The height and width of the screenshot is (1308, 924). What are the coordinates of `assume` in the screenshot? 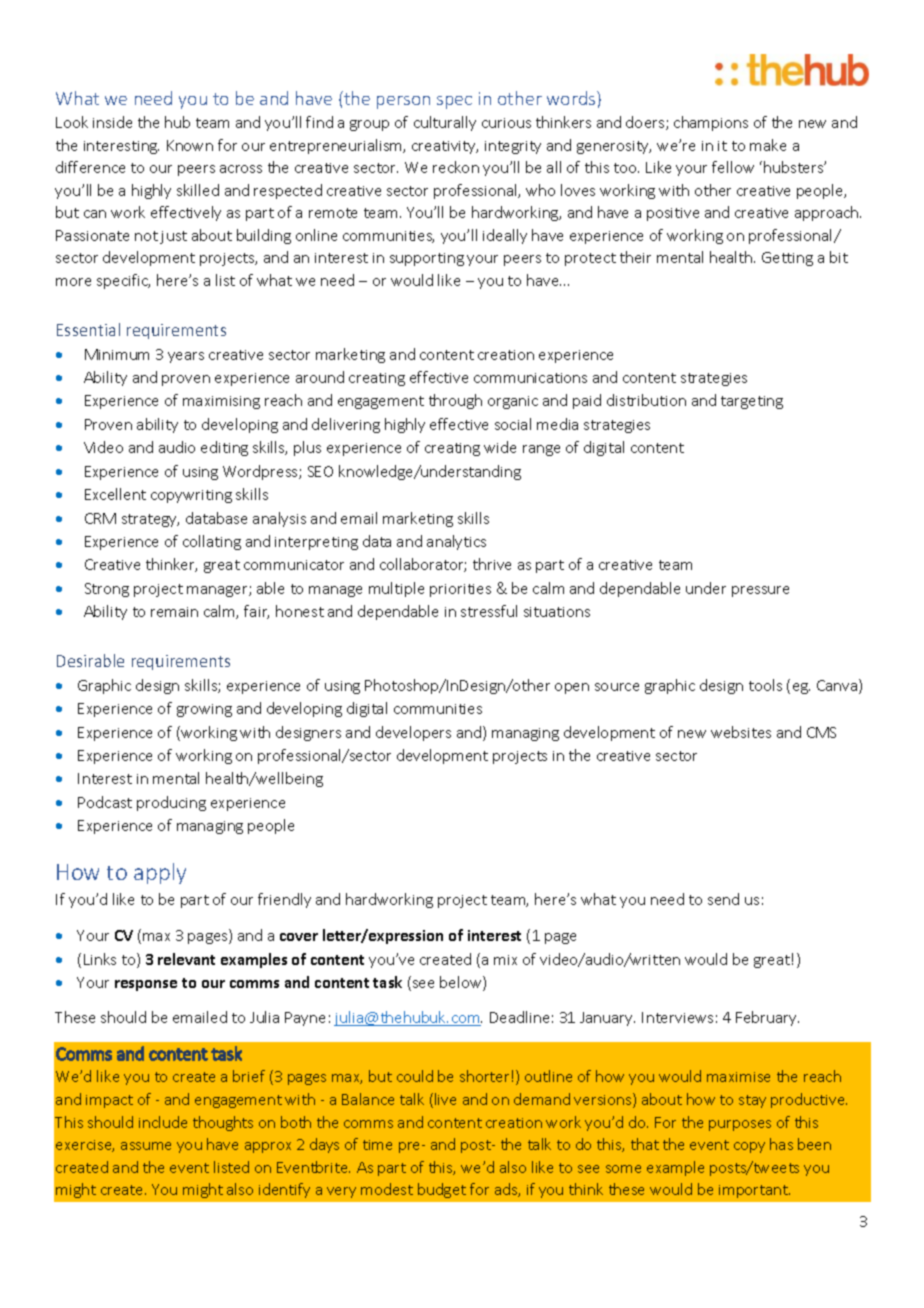 It's located at (146, 1146).
